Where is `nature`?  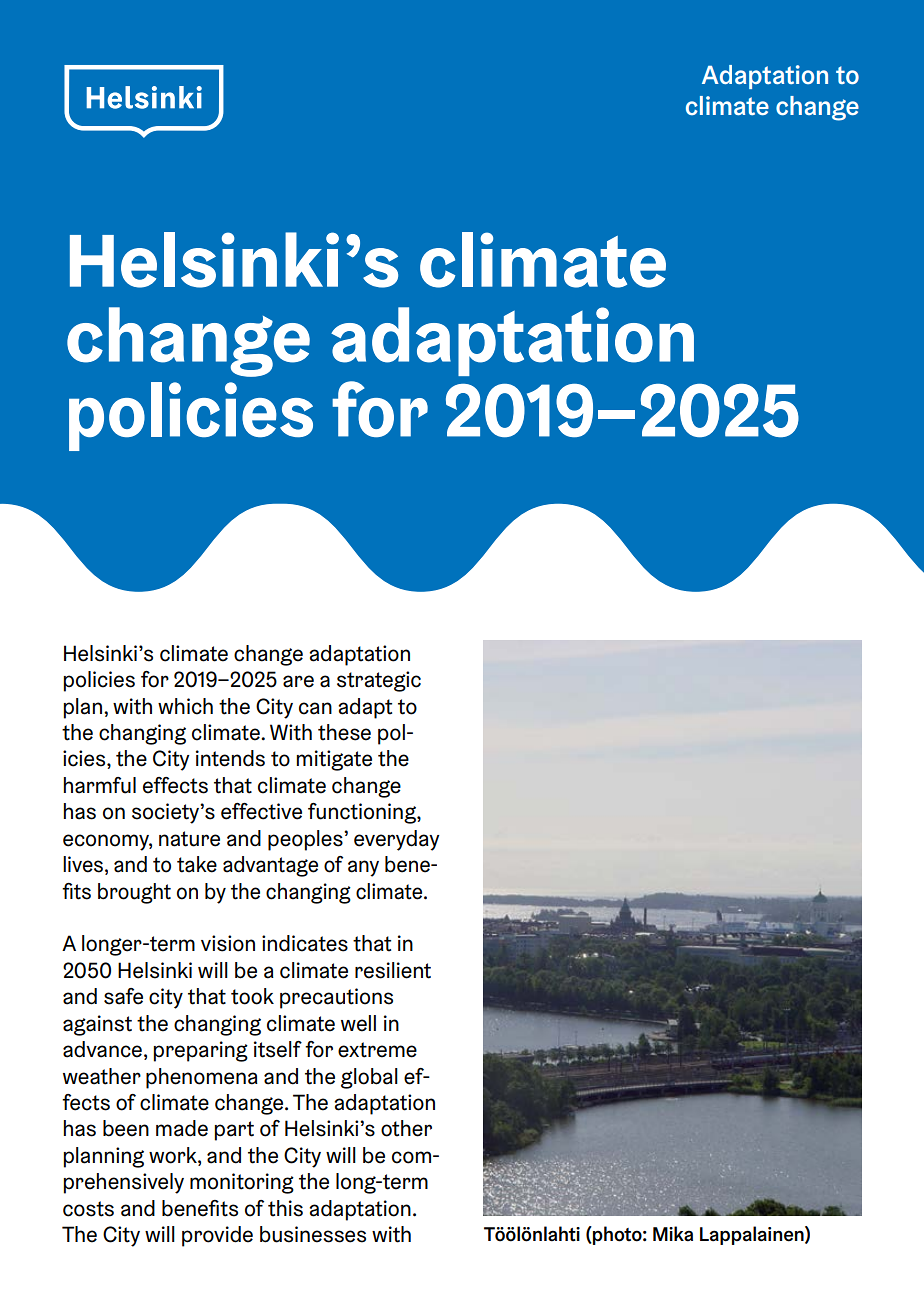 nature is located at coordinates (189, 839).
